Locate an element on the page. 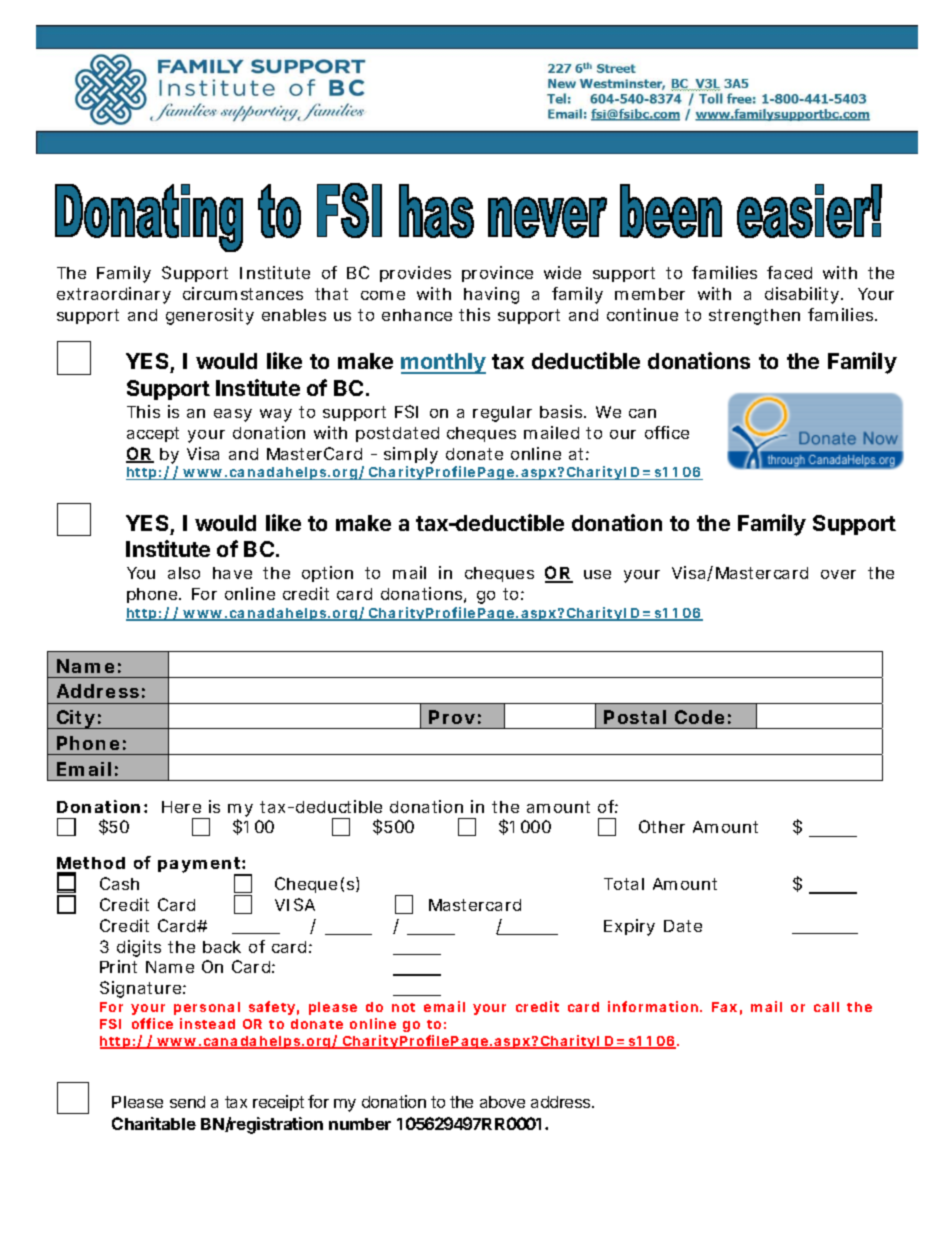 The height and width of the document is (1233, 952). also is located at coordinates (184, 573).
